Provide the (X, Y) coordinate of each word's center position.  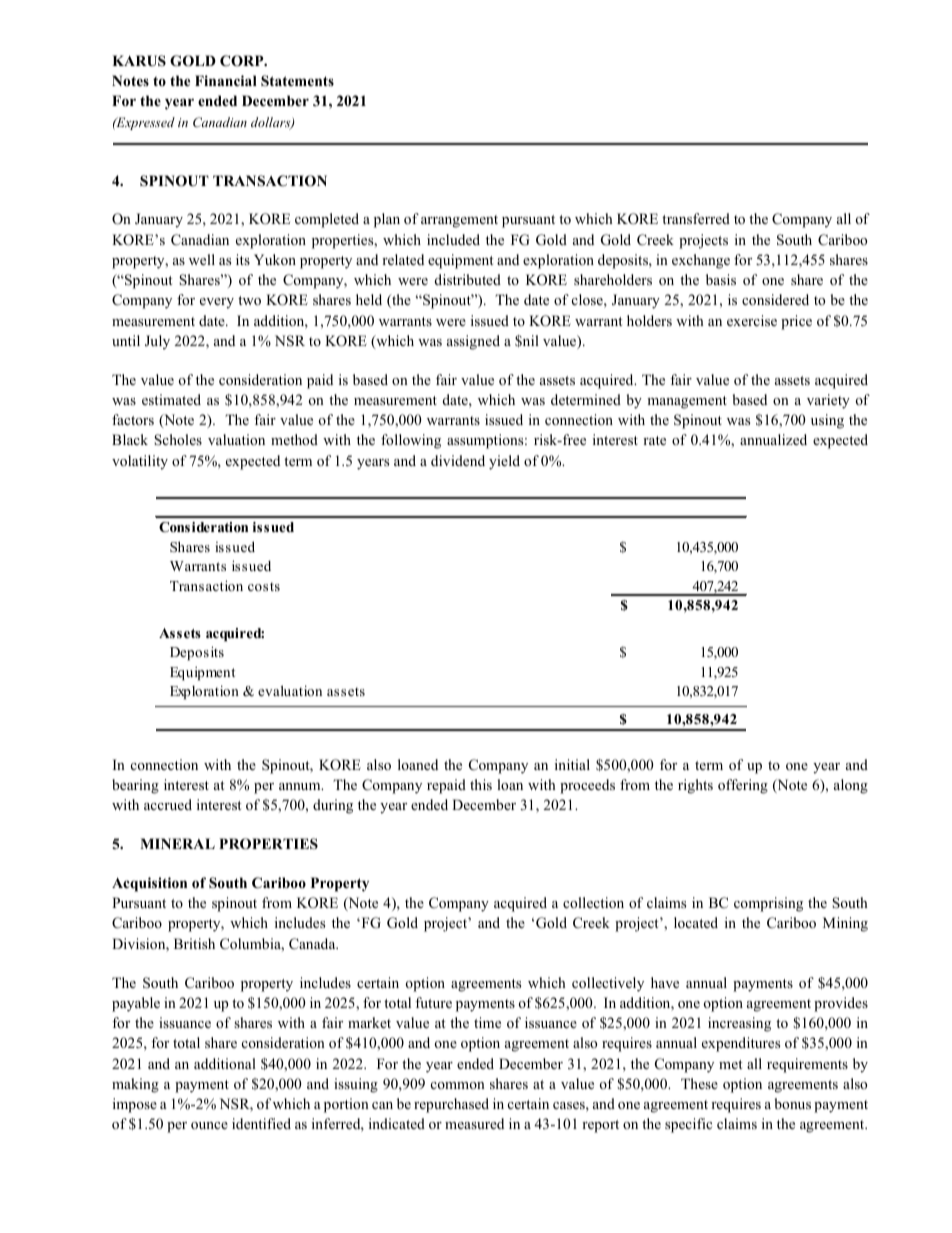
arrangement (459, 221)
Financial (226, 80)
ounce (209, 1125)
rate (654, 440)
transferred (696, 218)
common (458, 1085)
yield (504, 462)
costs (264, 586)
